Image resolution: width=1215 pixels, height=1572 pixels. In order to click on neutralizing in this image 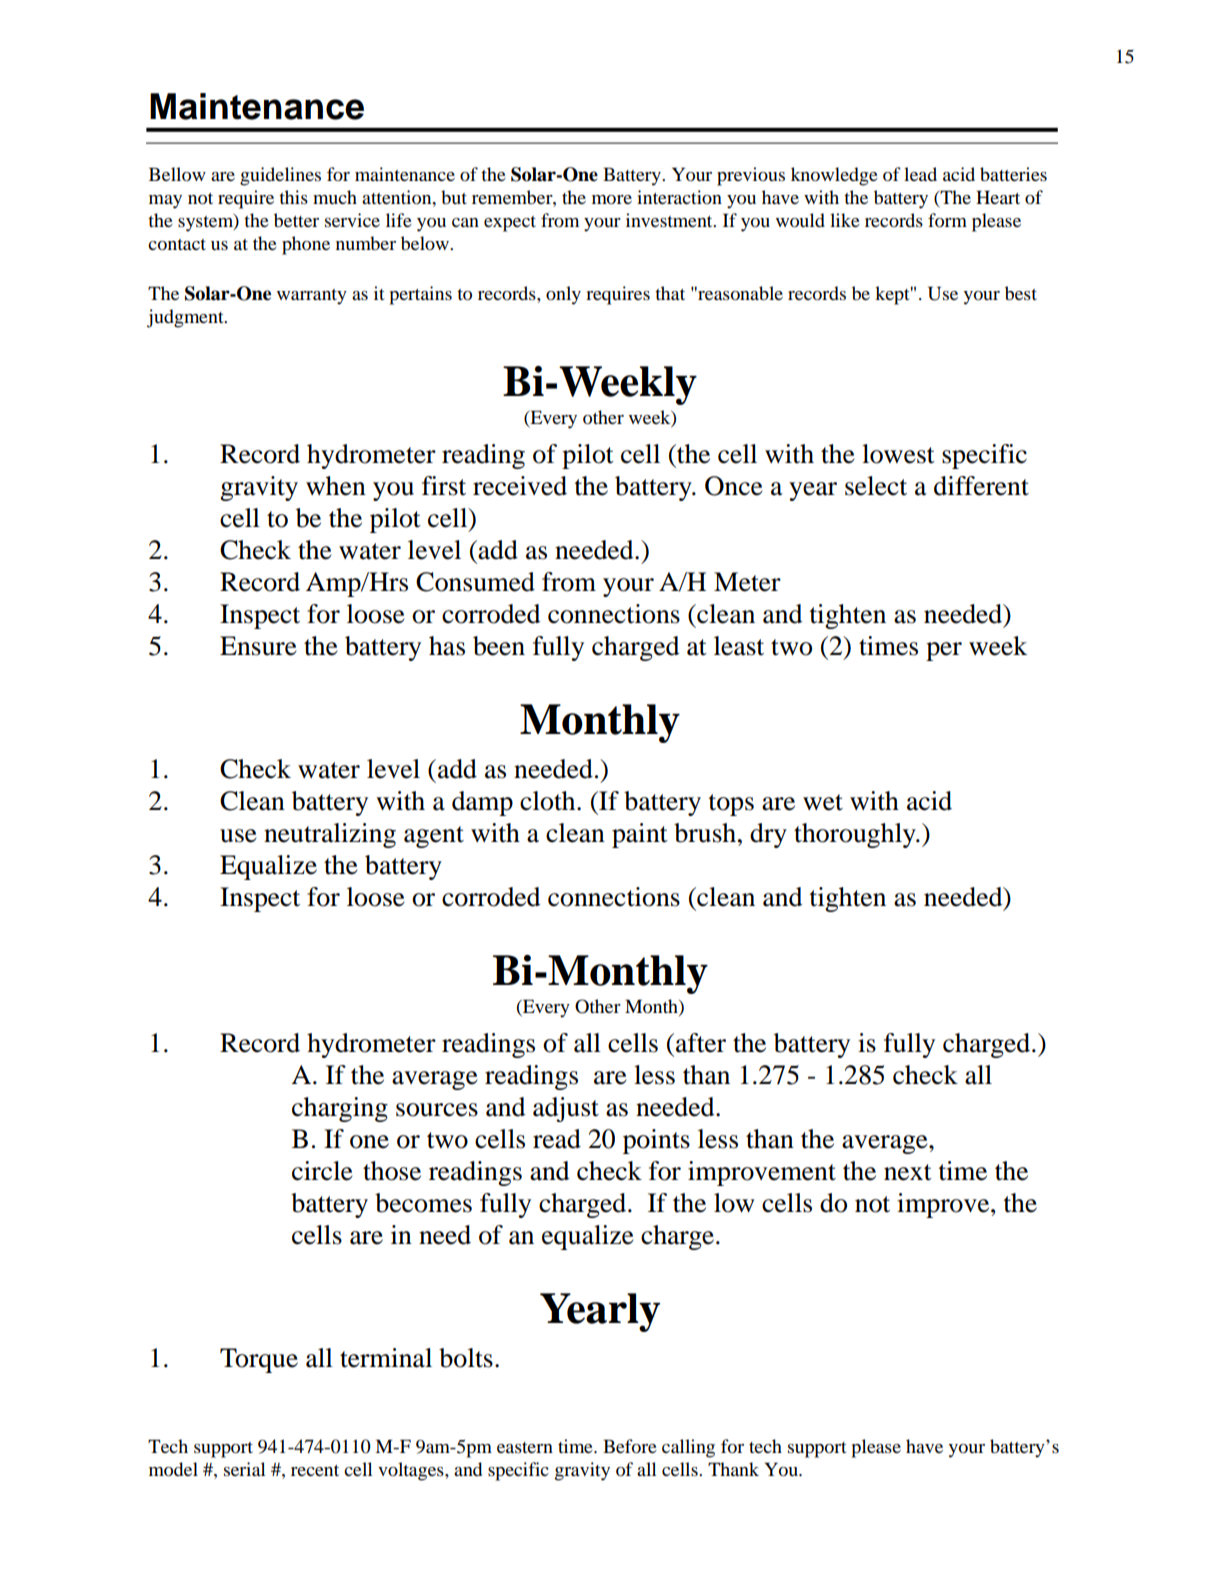, I will do `click(330, 835)`.
